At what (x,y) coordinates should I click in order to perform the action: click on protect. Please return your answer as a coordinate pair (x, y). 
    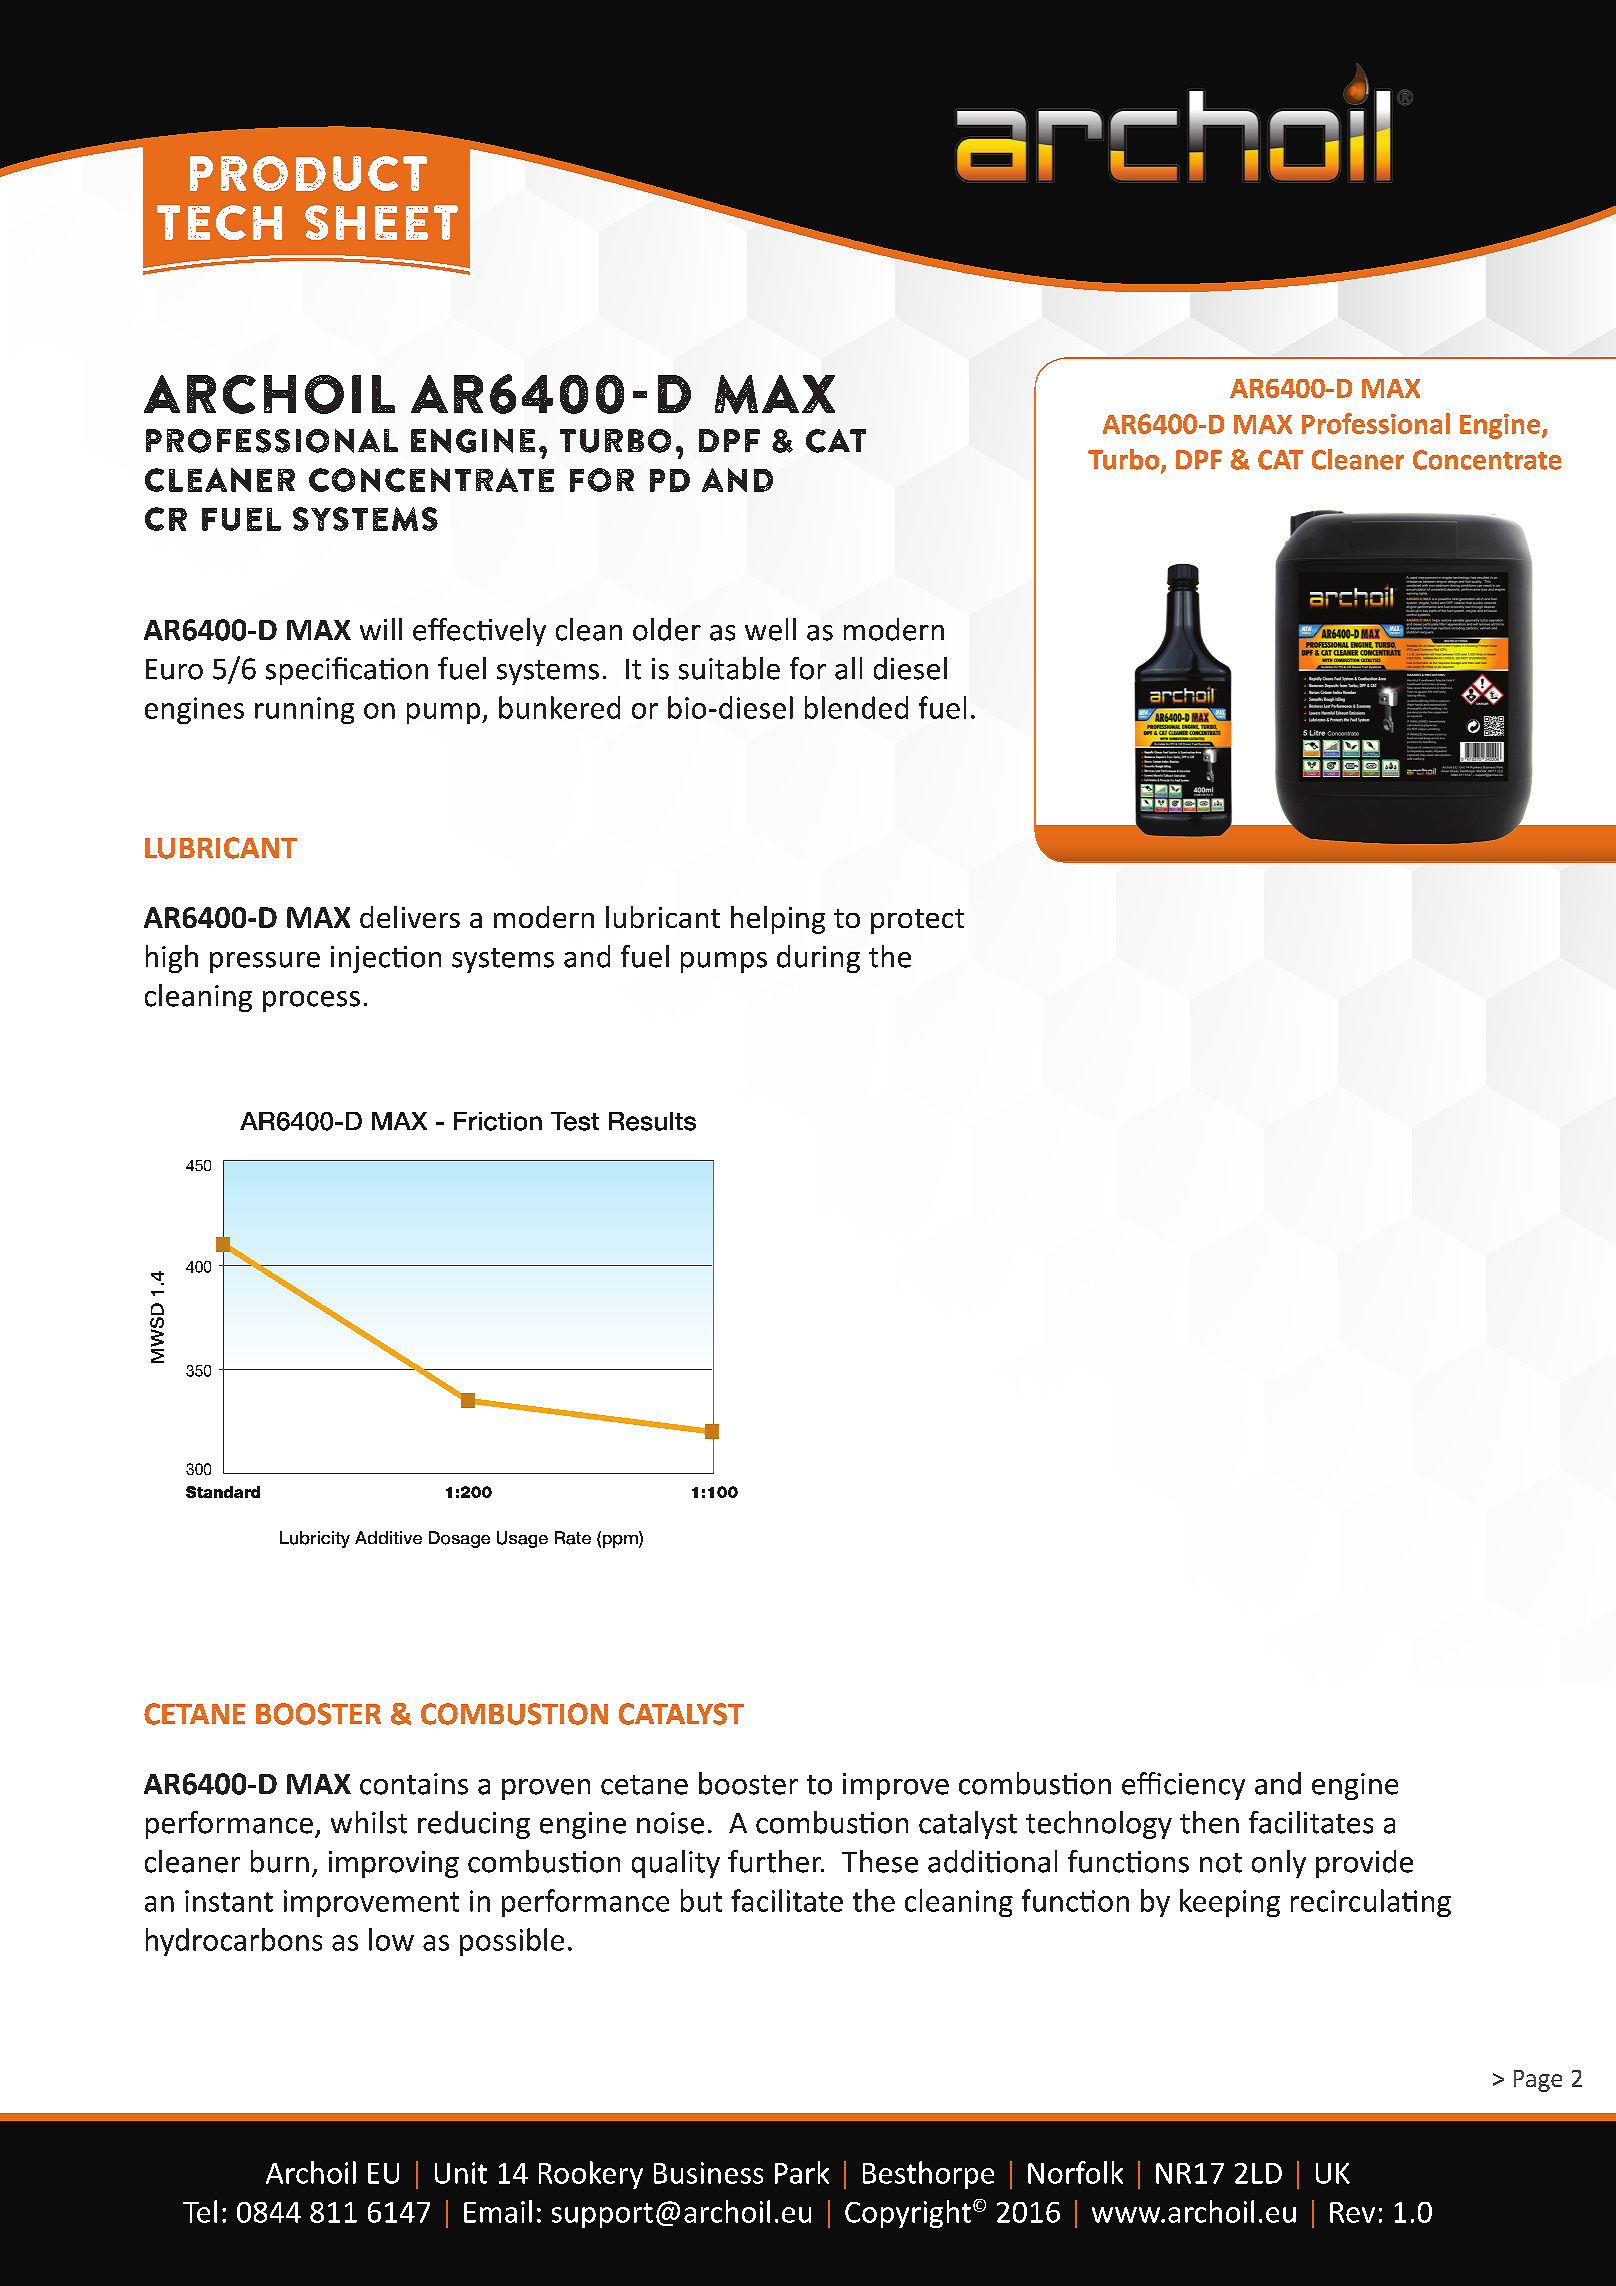
    Looking at the image, I should click on (917, 921).
